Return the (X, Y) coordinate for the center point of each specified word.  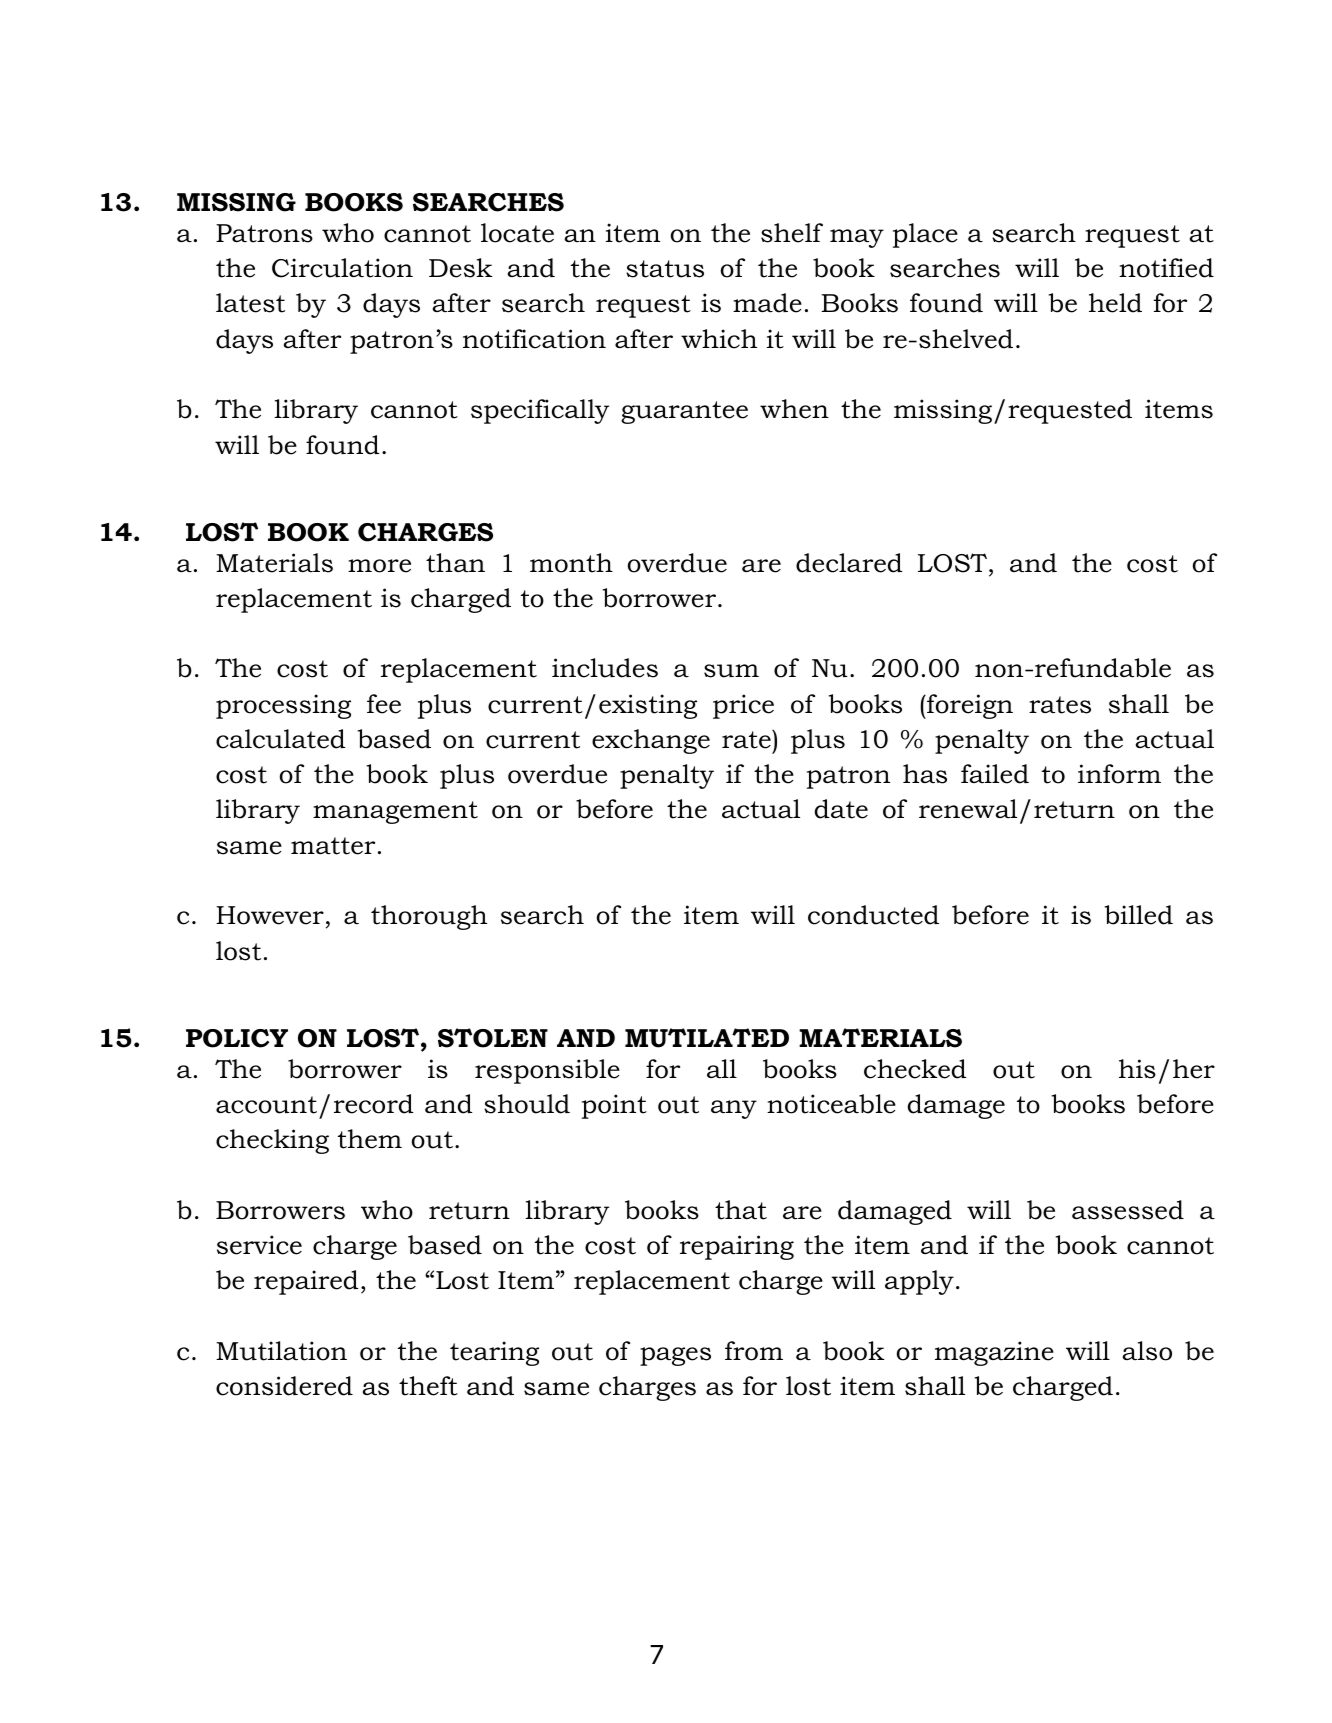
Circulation (342, 268)
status (665, 269)
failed (995, 774)
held (1115, 303)
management (395, 812)
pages (675, 1356)
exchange (651, 741)
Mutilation (281, 1351)
